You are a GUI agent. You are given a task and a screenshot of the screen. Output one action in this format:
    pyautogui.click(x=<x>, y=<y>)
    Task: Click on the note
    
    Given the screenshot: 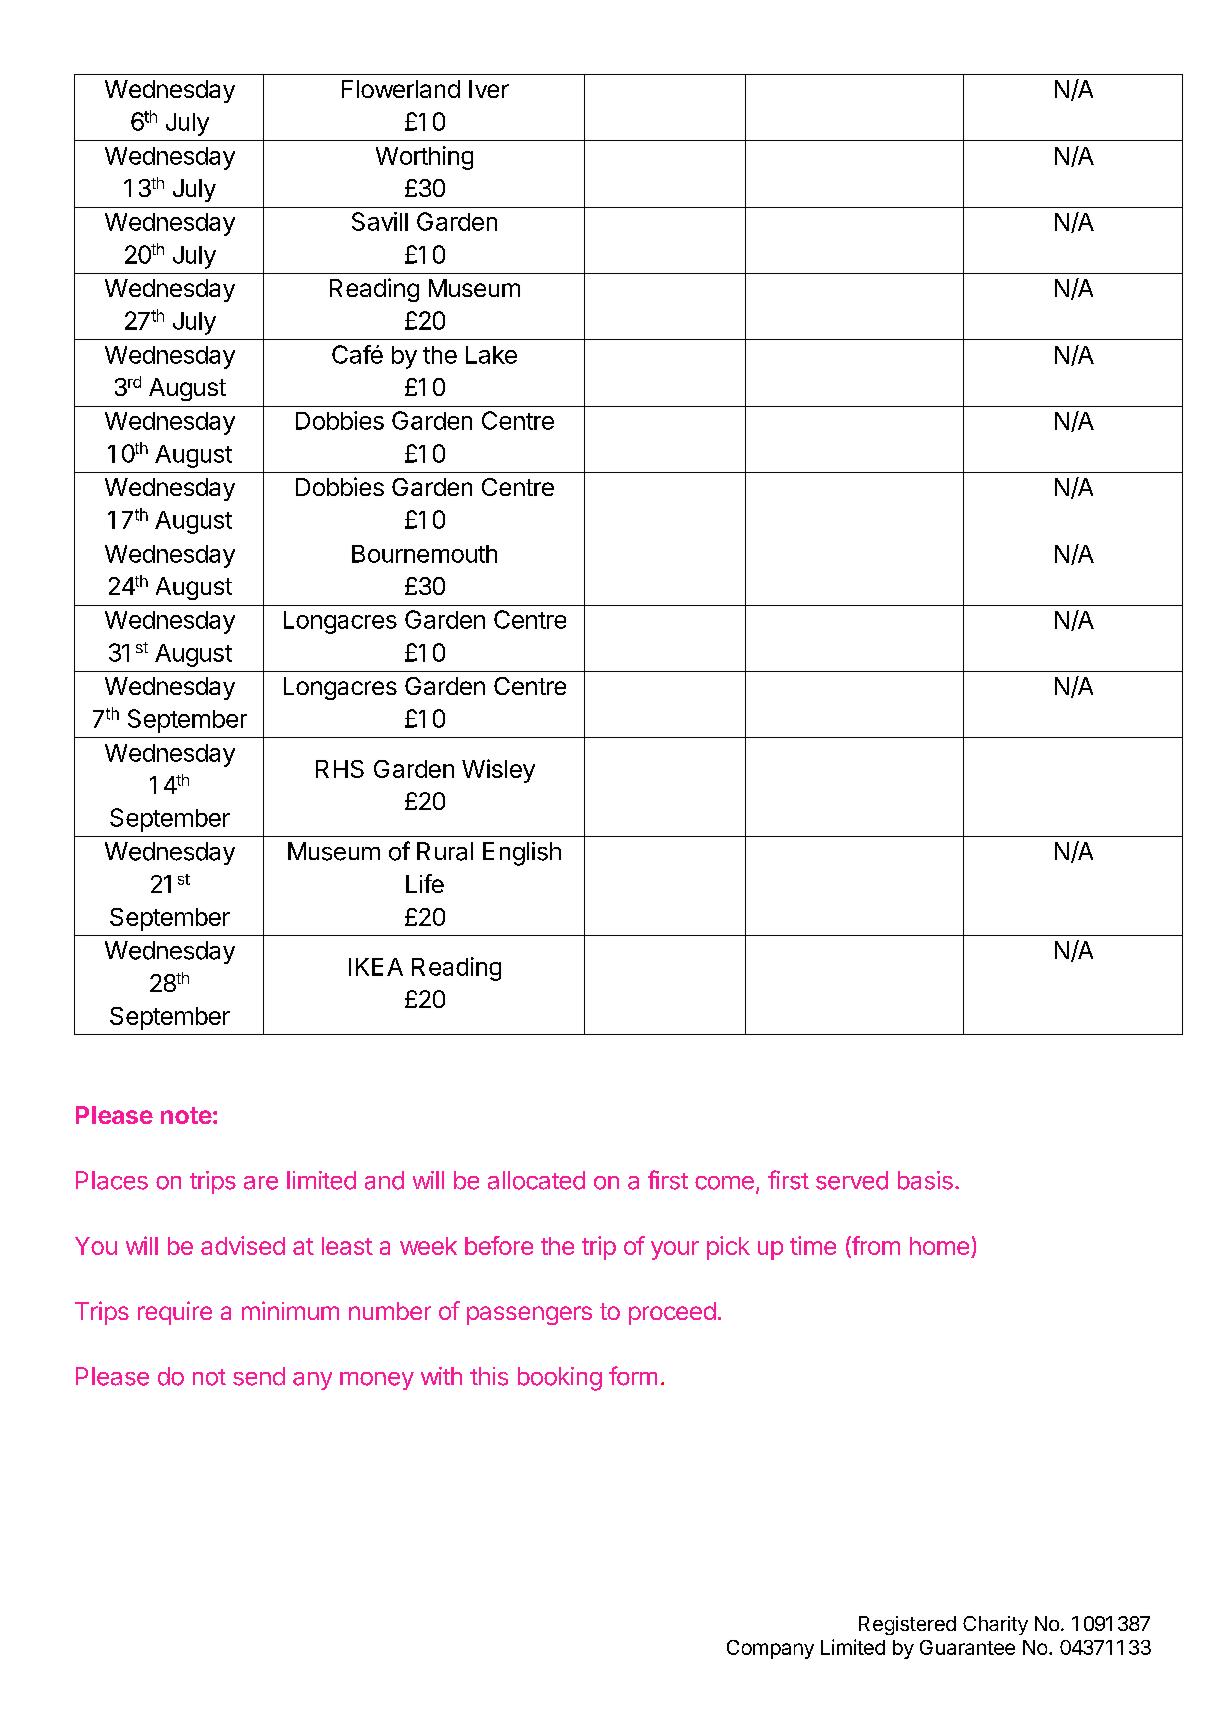 What is the action you would take?
    pyautogui.click(x=186, y=1115)
